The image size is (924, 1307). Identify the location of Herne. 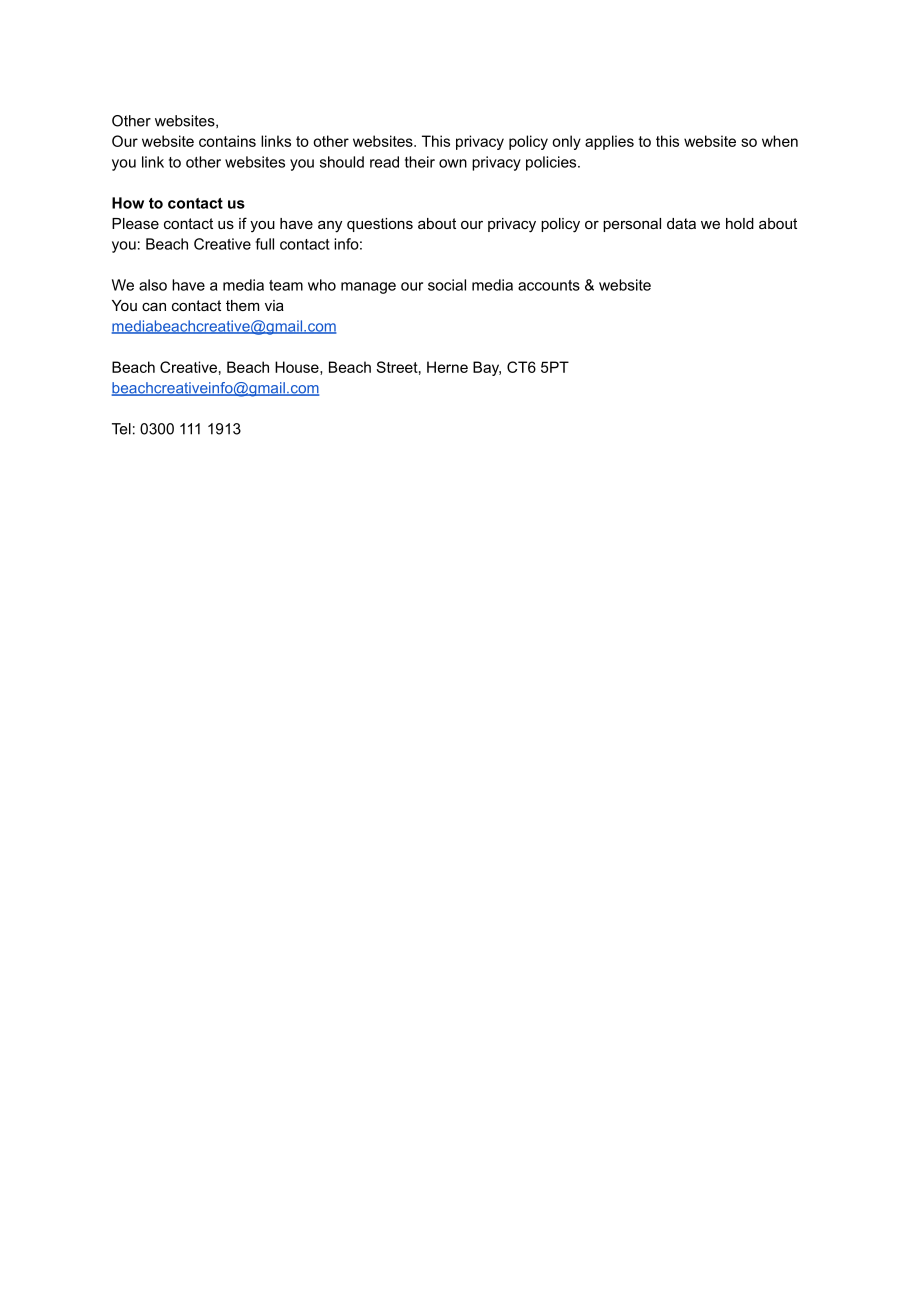
(447, 367).
